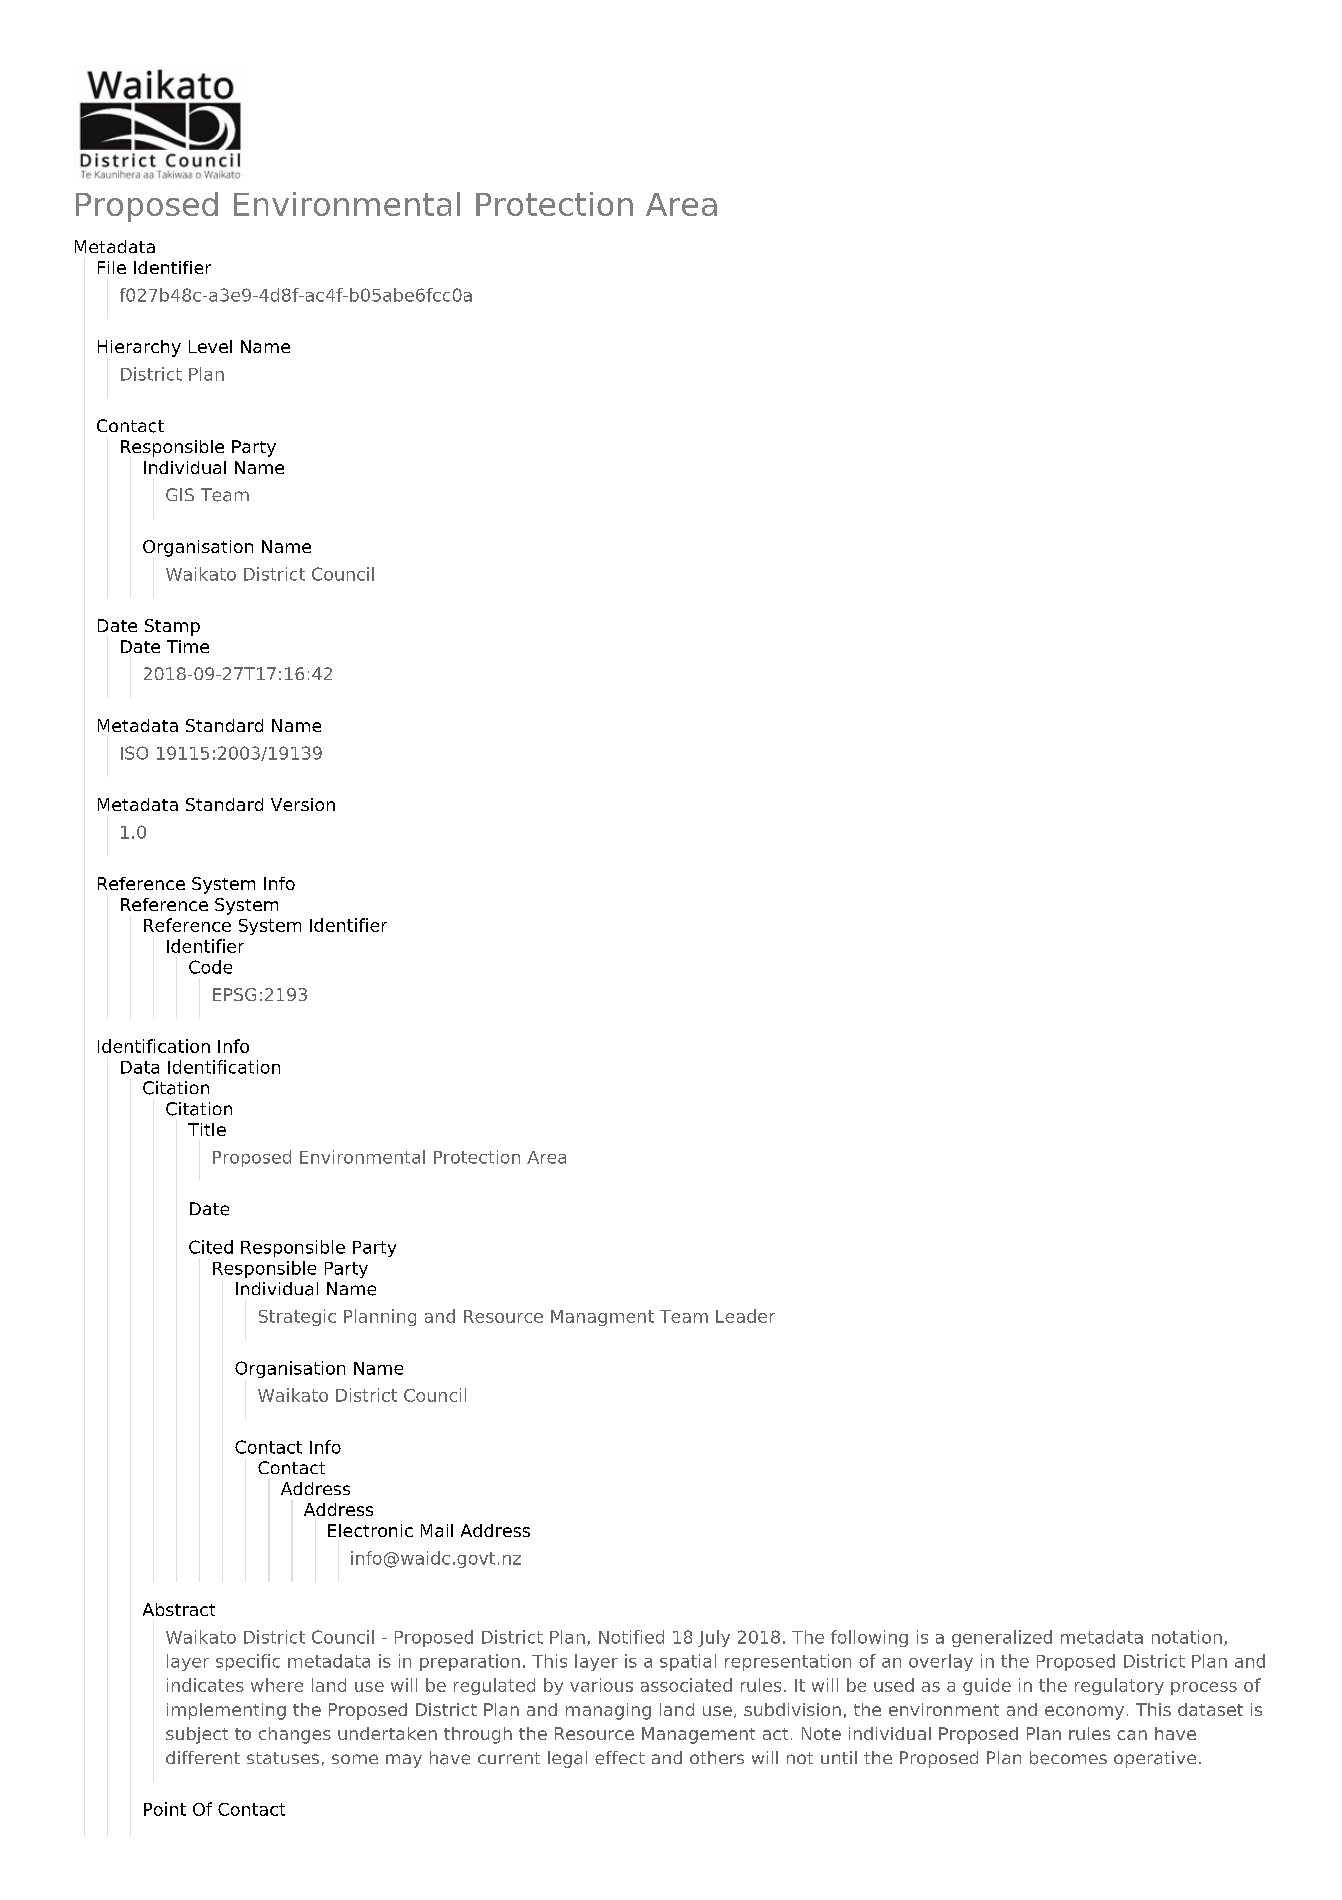  What do you see at coordinates (134, 753) in the document?
I see `ISO` at bounding box center [134, 753].
